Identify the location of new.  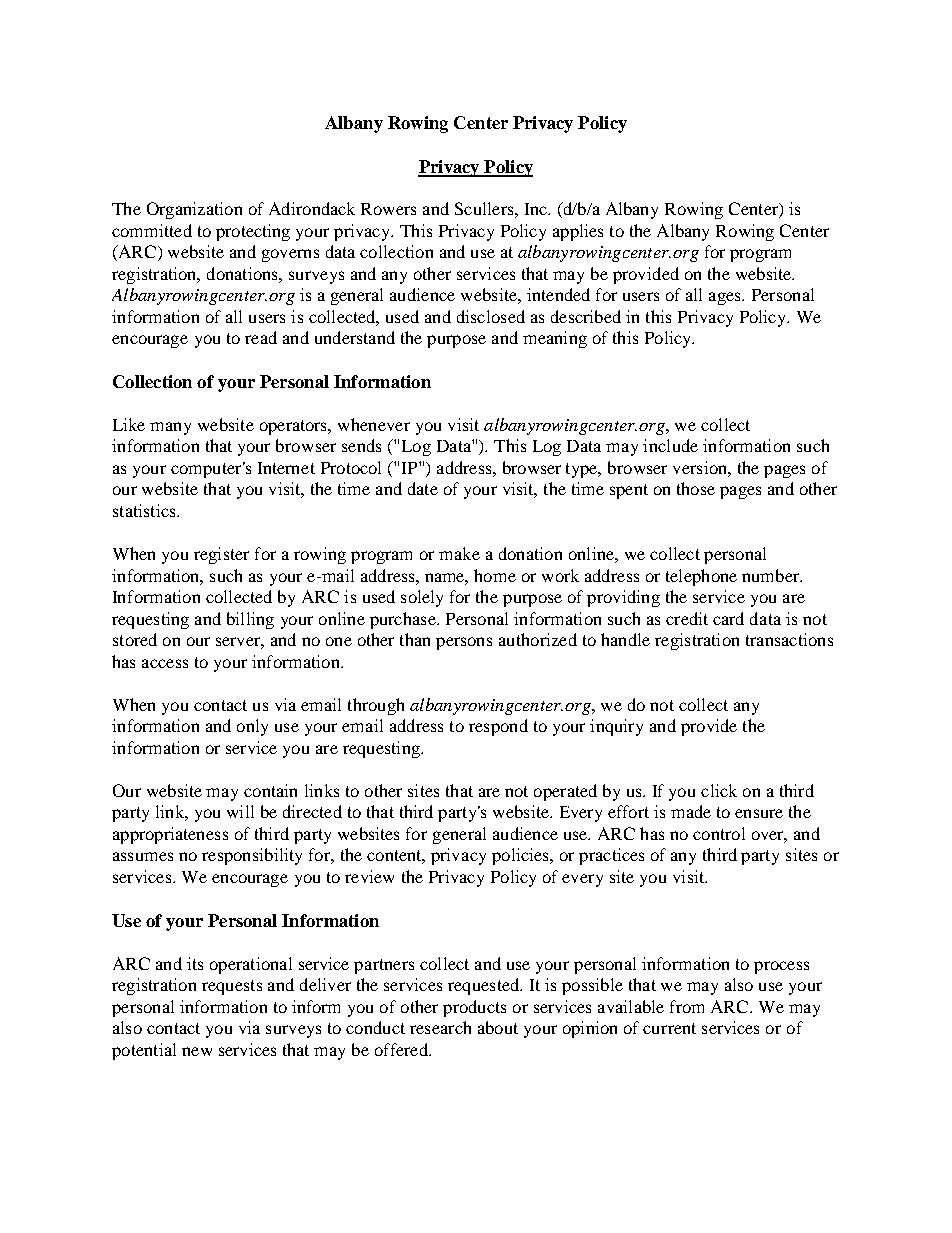
(197, 1051).
